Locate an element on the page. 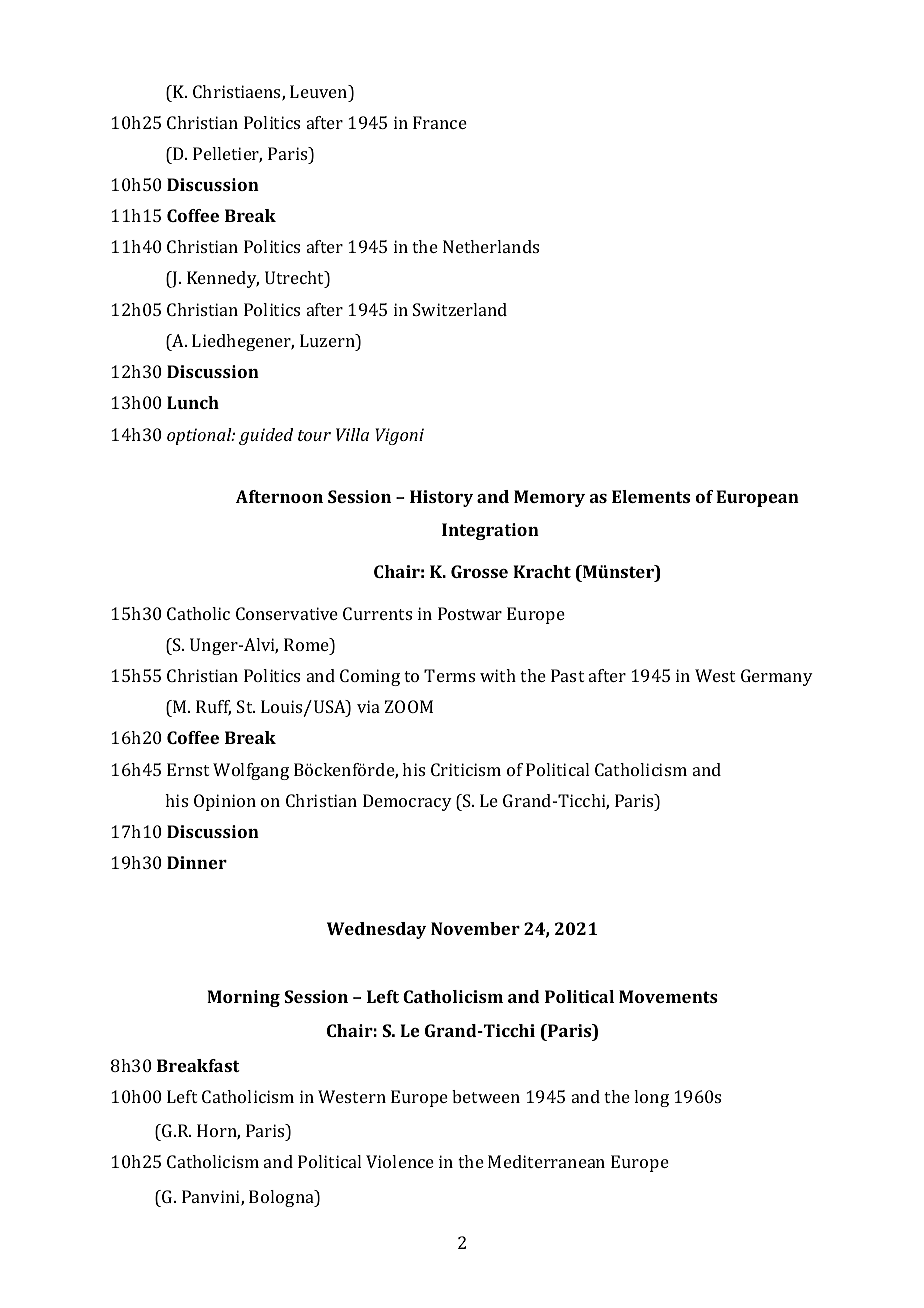 This document has width=924, height=1308. long is located at coordinates (651, 1098).
